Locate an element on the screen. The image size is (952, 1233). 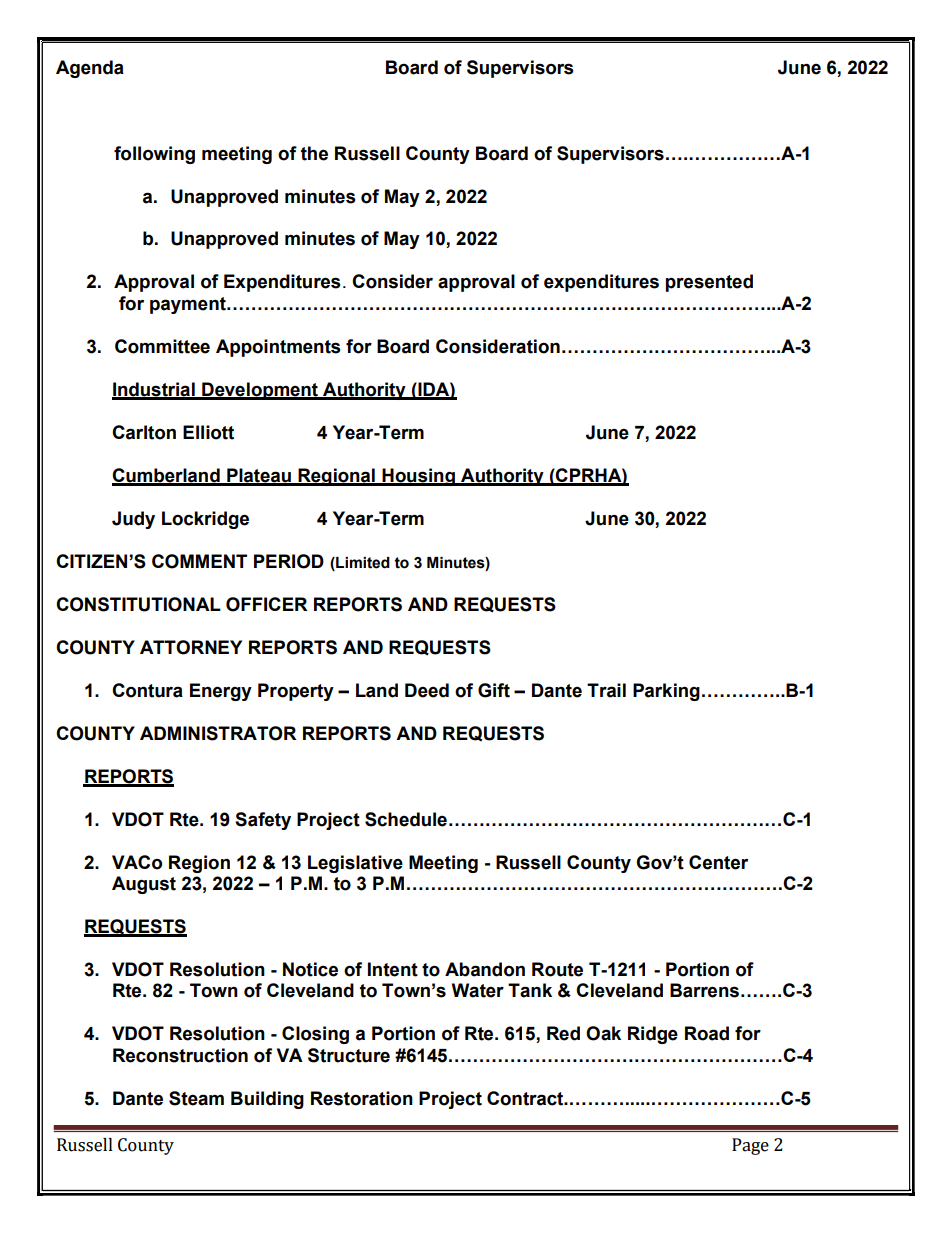
August is located at coordinates (144, 885).
